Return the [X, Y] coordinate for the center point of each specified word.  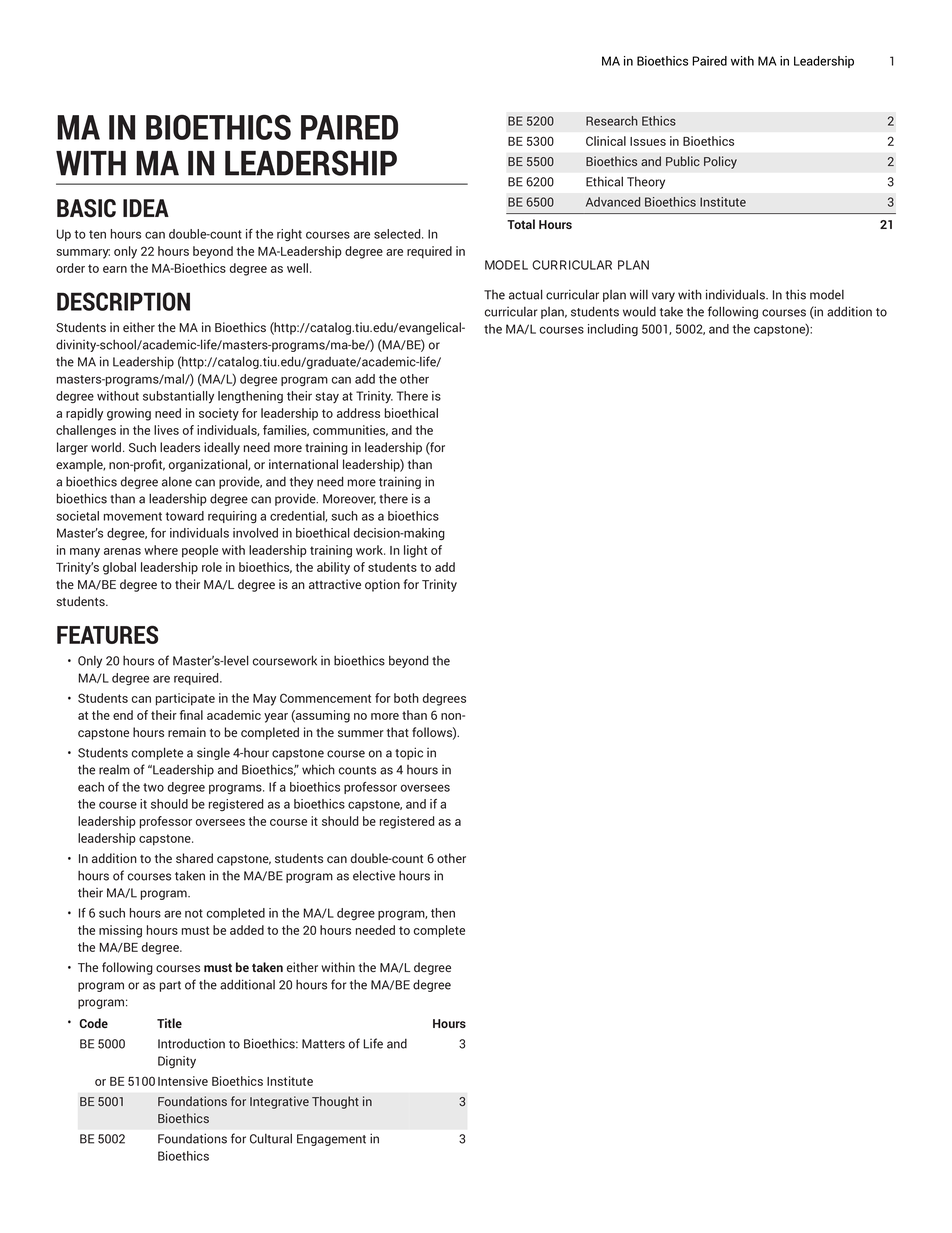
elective [374, 875]
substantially [178, 397]
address [358, 413]
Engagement [331, 1140]
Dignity [177, 1062]
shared [194, 858]
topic [409, 753]
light [415, 551]
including [613, 330]
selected [398, 234]
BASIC [86, 208]
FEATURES [107, 634]
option [382, 585]
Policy [720, 162]
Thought [335, 1102]
